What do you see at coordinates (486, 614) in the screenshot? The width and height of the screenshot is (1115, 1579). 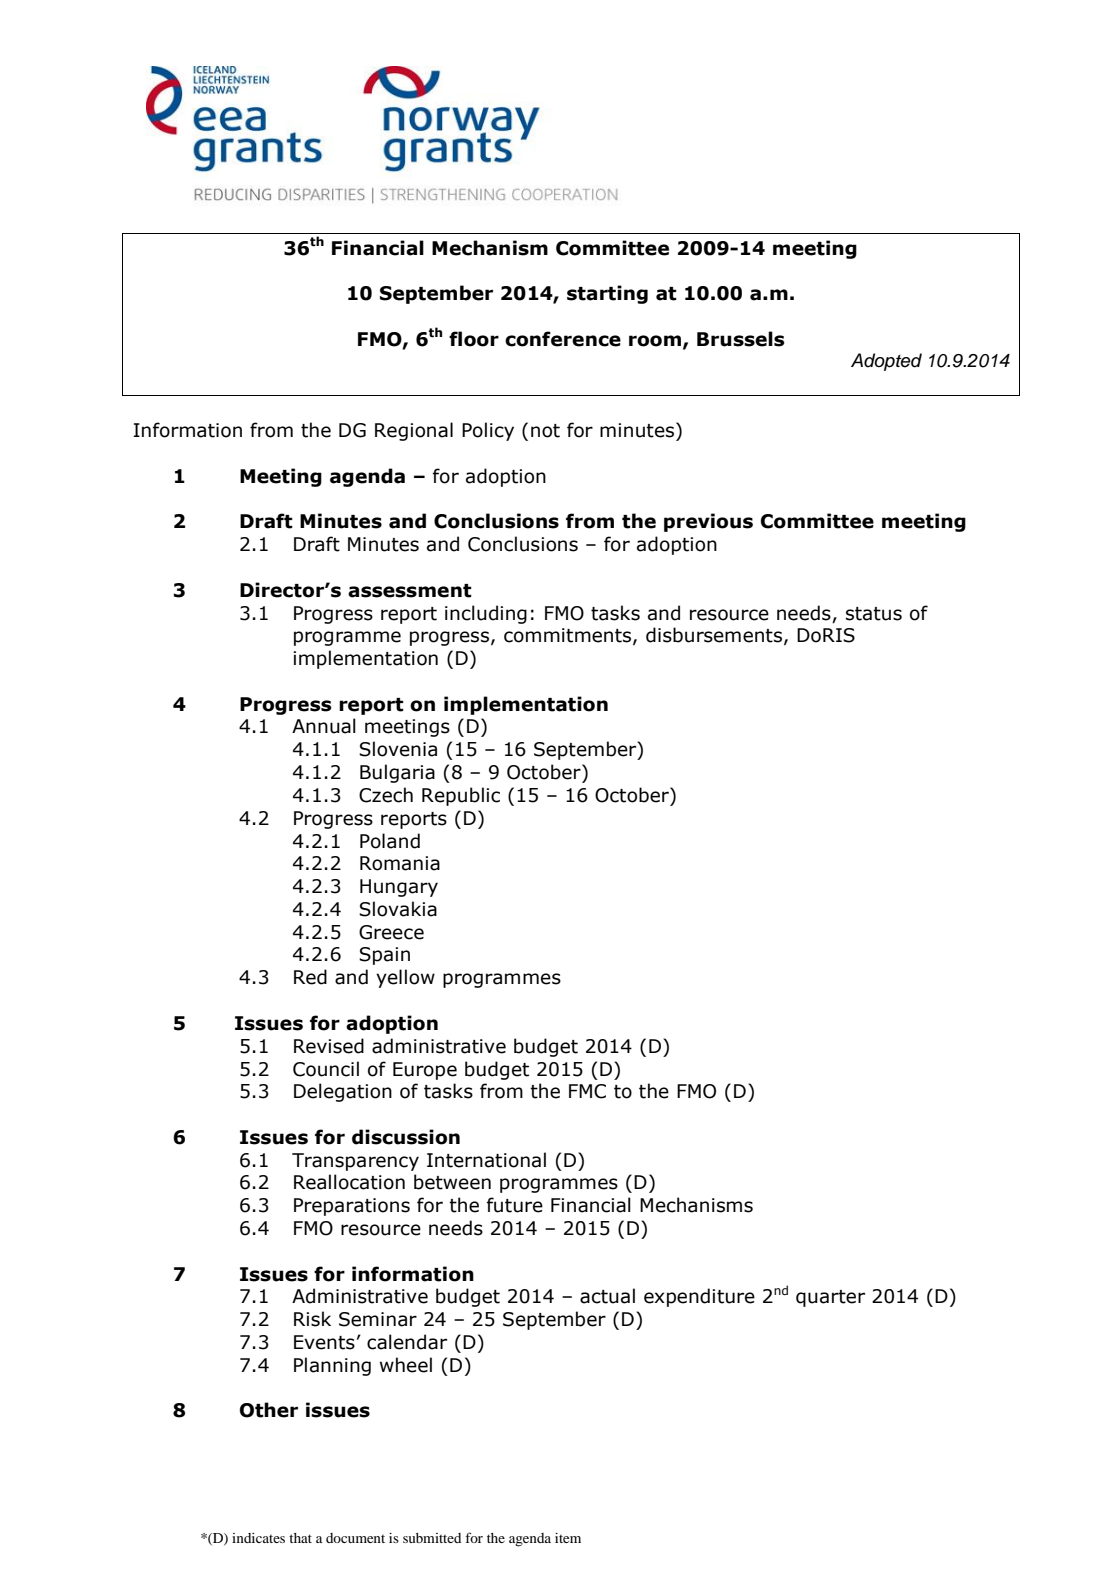 I see `including` at bounding box center [486, 614].
